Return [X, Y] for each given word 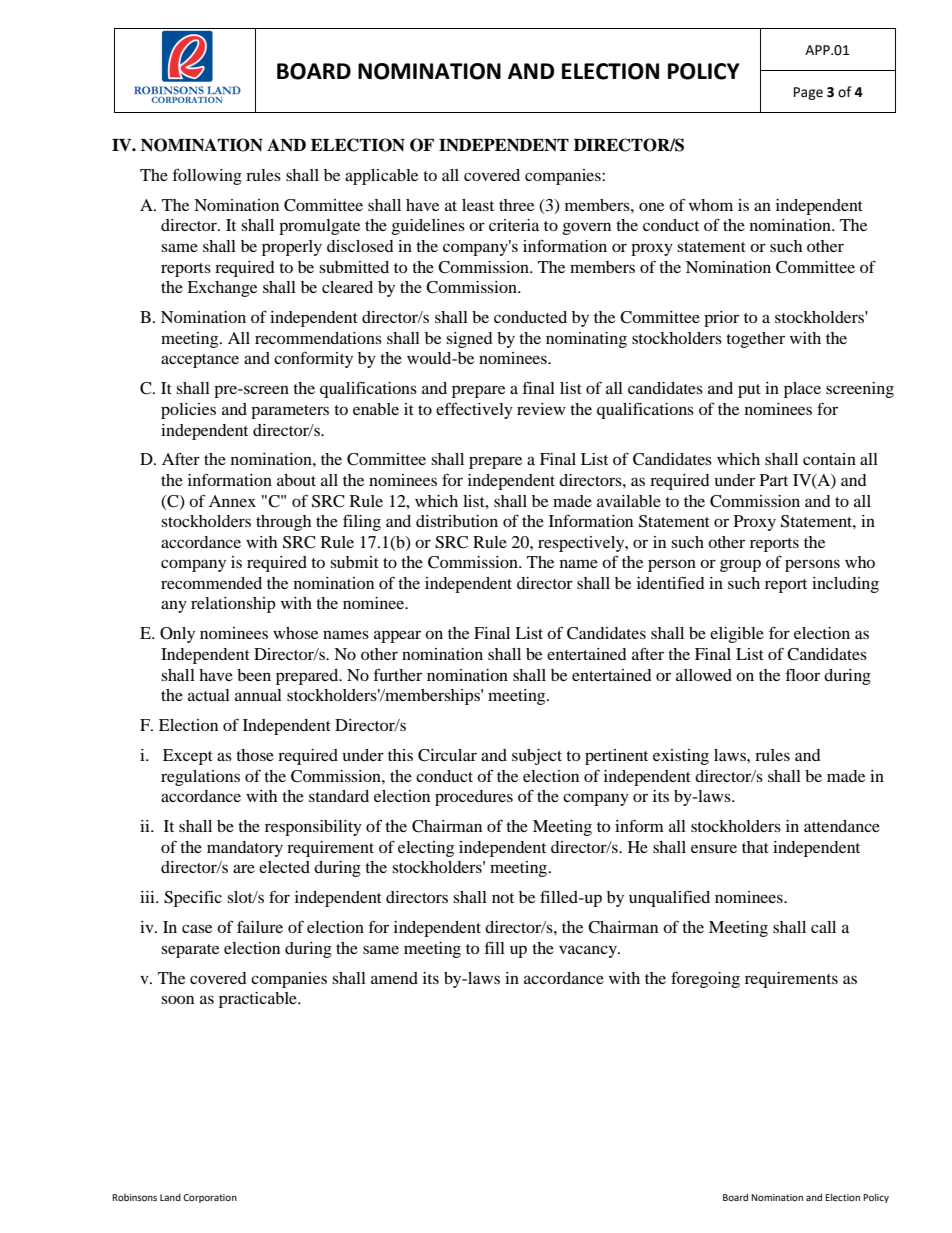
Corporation [210, 1198]
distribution [457, 521]
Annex [232, 501]
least [478, 205]
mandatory [245, 849]
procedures [474, 798]
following [207, 176]
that [755, 847]
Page [808, 93]
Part [774, 480]
